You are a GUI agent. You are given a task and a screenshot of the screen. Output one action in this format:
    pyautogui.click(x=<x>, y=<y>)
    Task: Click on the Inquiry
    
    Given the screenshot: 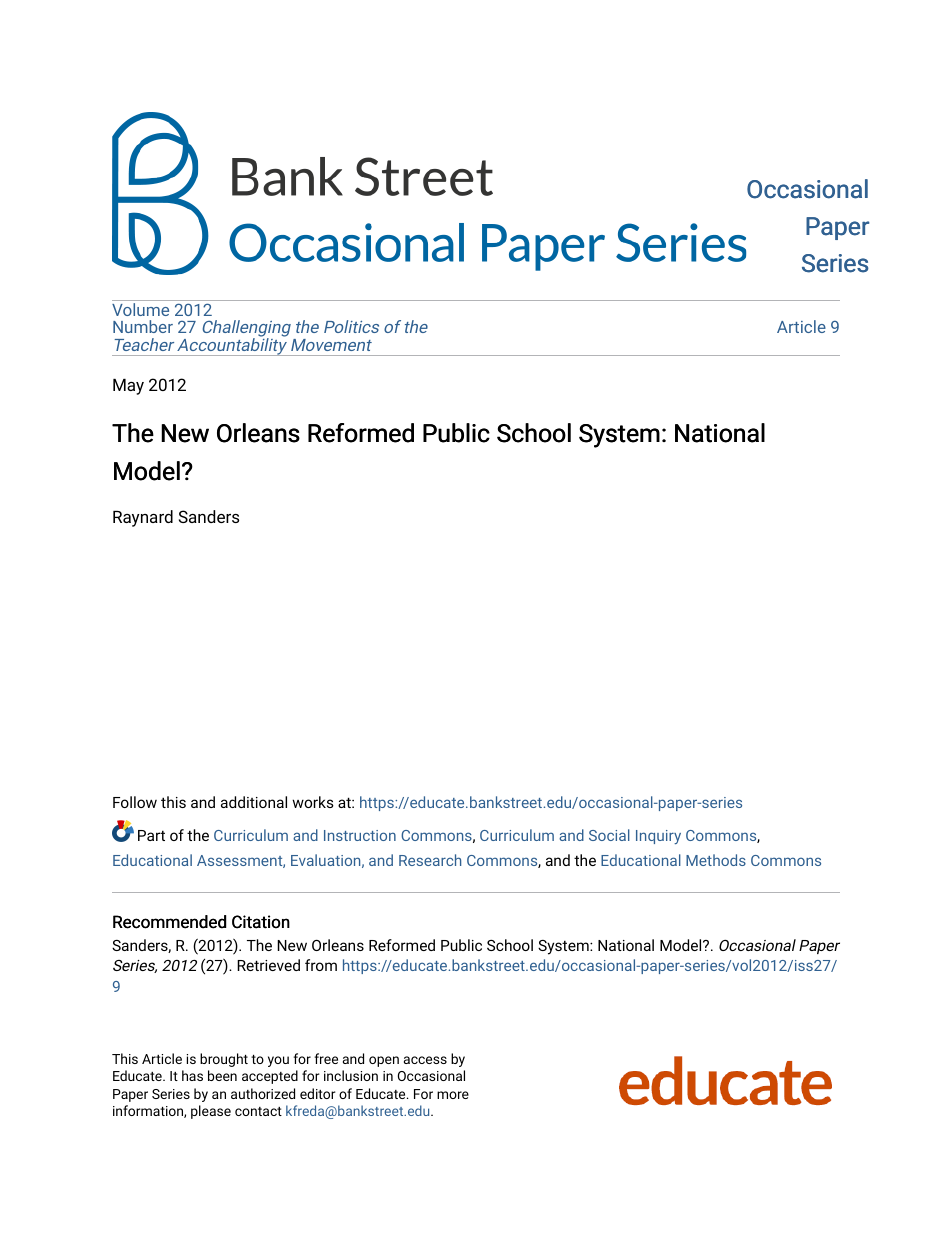 What is the action you would take?
    pyautogui.click(x=658, y=837)
